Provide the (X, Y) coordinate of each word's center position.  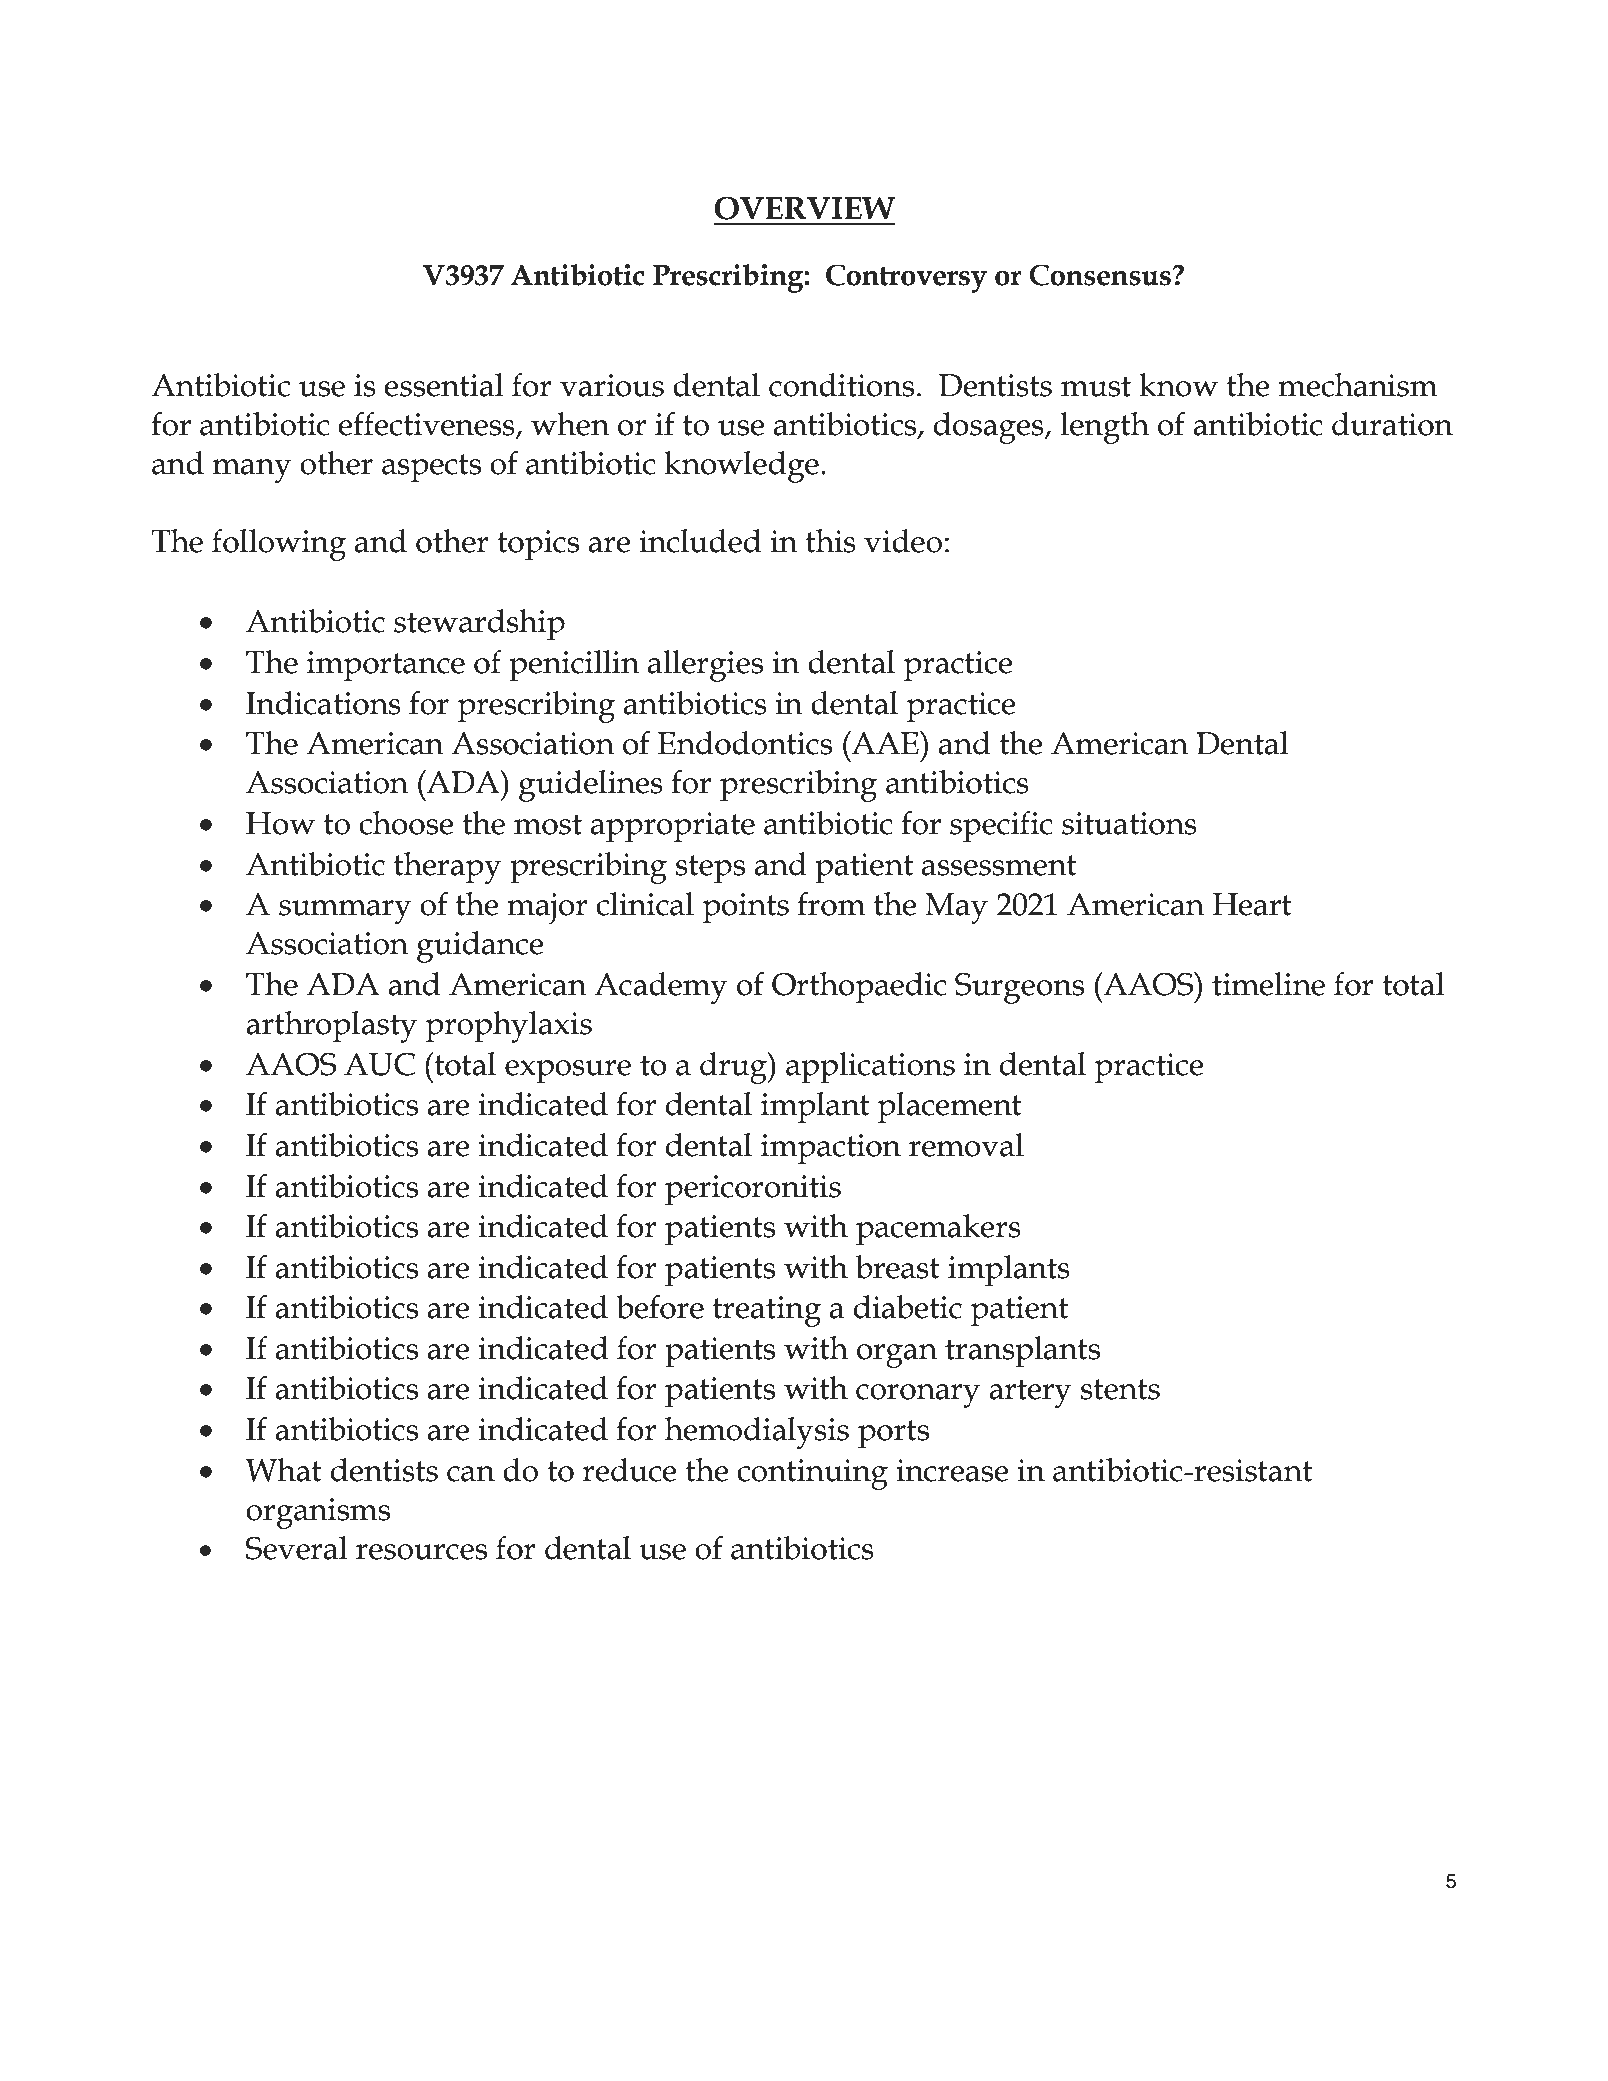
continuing (812, 1474)
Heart (1252, 904)
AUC (379, 1064)
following (279, 545)
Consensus (1100, 275)
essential (443, 385)
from (831, 904)
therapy (448, 868)
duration (1392, 424)
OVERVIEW (804, 208)
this (830, 541)
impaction (831, 1149)
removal (966, 1145)
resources (421, 1552)
